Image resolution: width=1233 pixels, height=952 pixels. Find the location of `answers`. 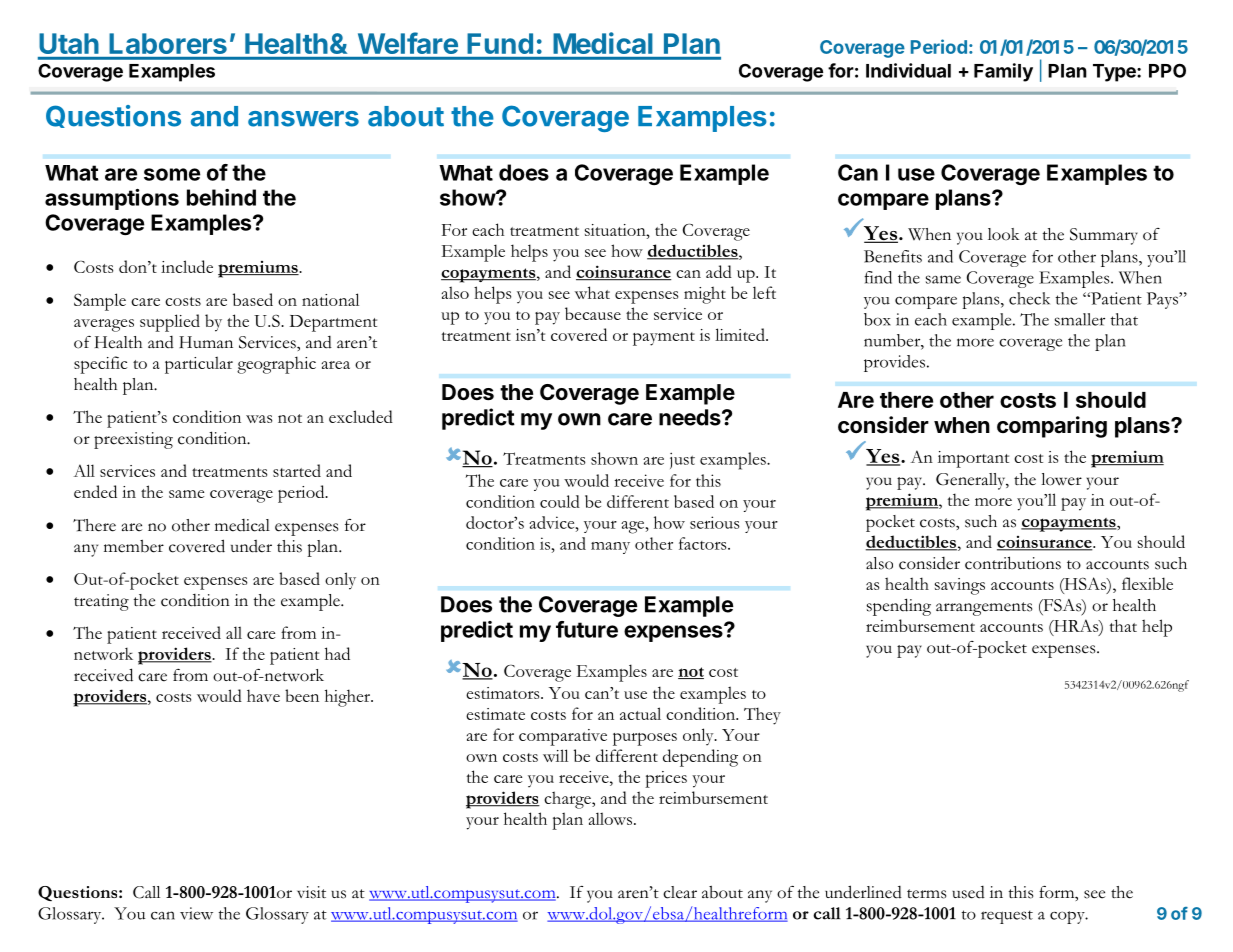

answers is located at coordinates (303, 119).
